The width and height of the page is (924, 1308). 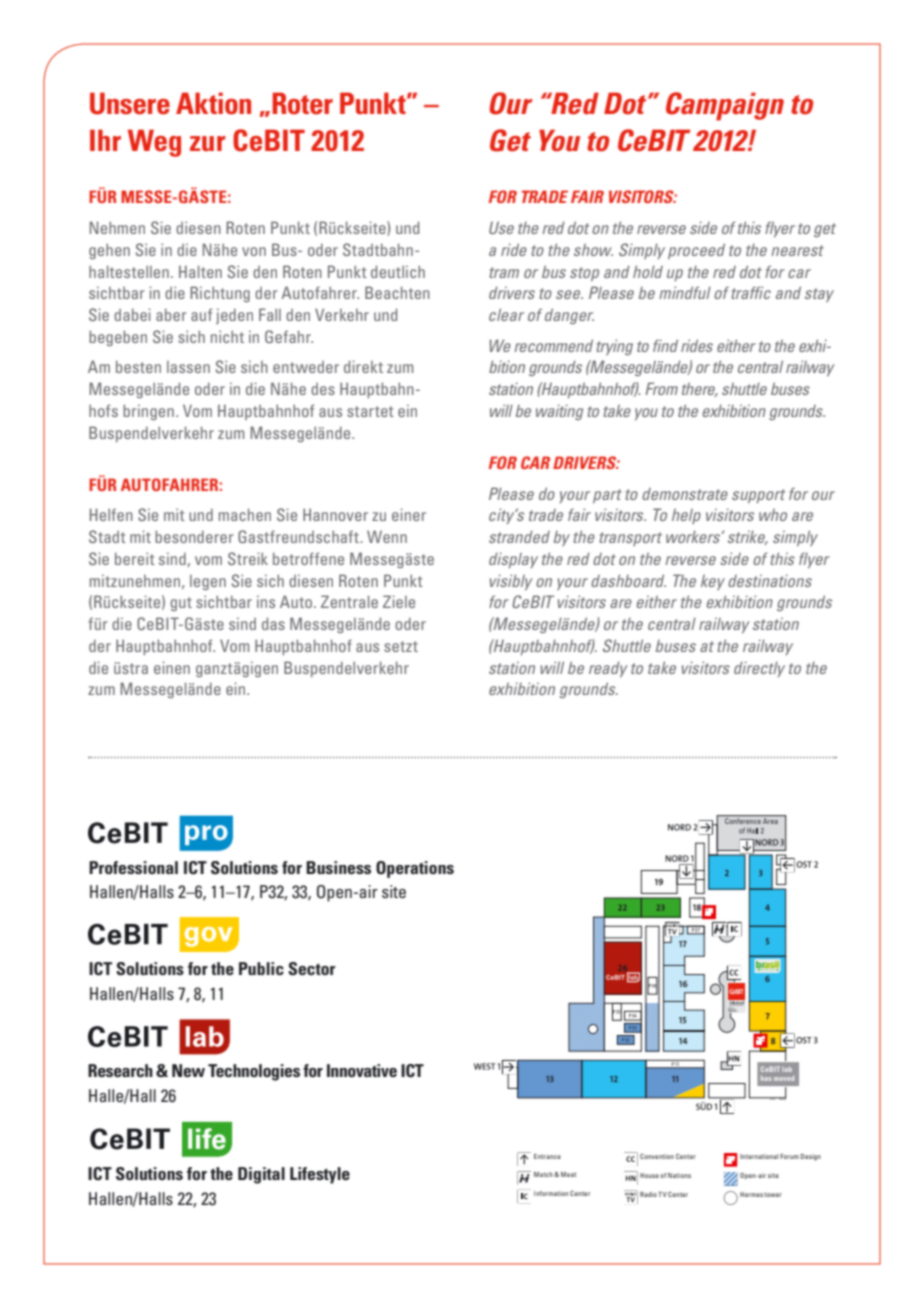 I want to click on strike, so click(x=748, y=538).
